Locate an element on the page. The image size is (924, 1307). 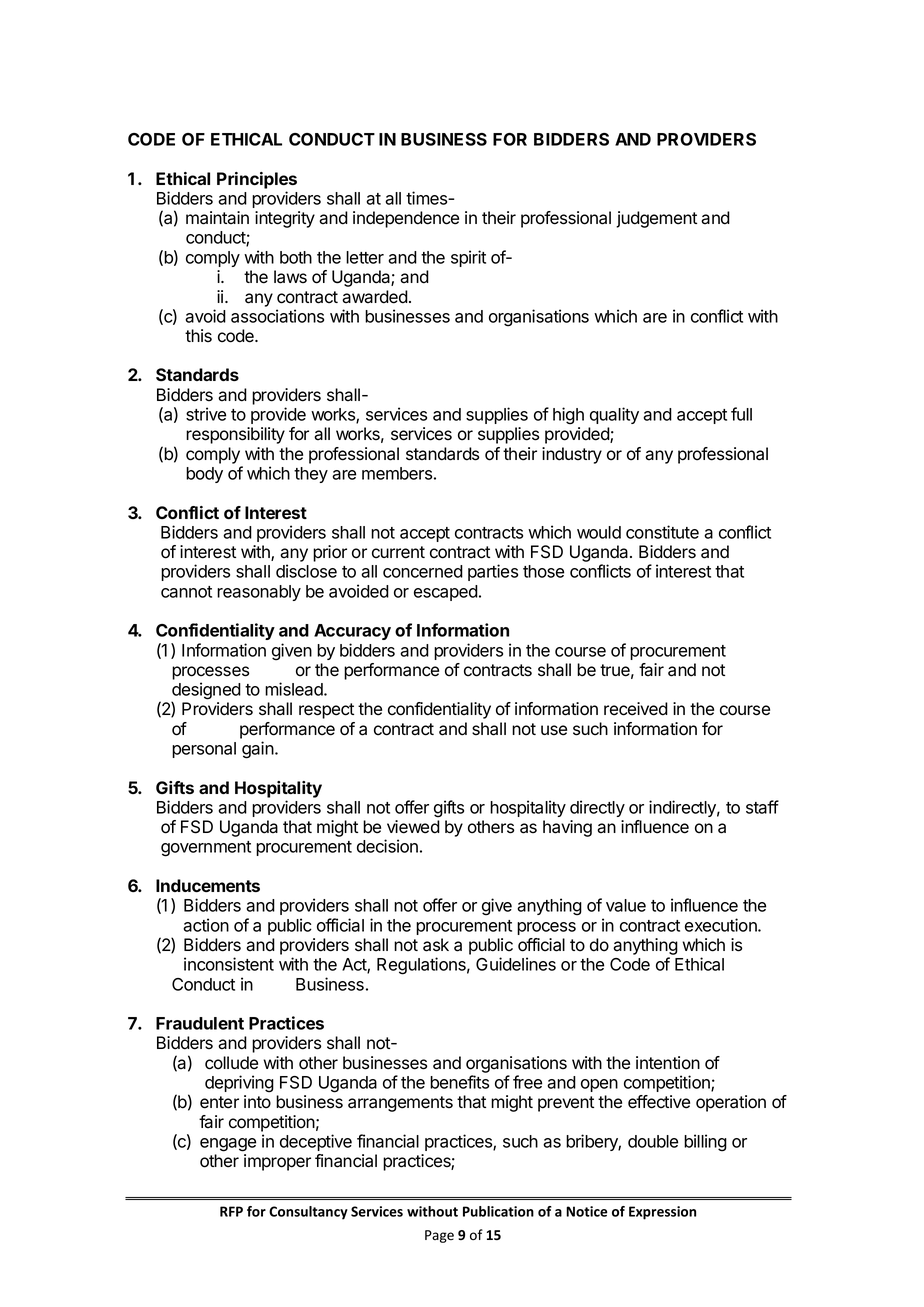
use is located at coordinates (554, 730).
